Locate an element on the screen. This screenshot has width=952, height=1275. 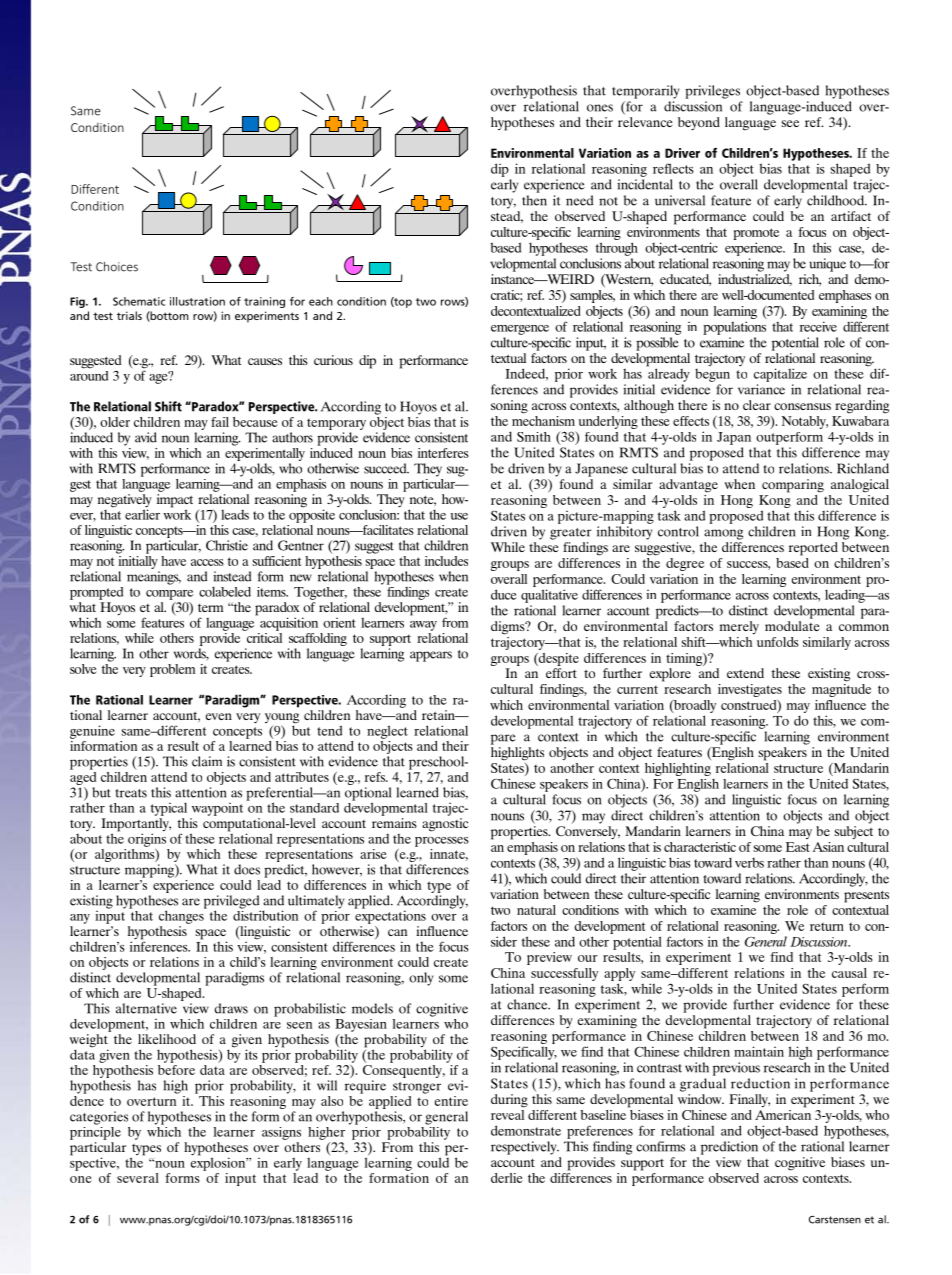
entire is located at coordinates (451, 1101).
